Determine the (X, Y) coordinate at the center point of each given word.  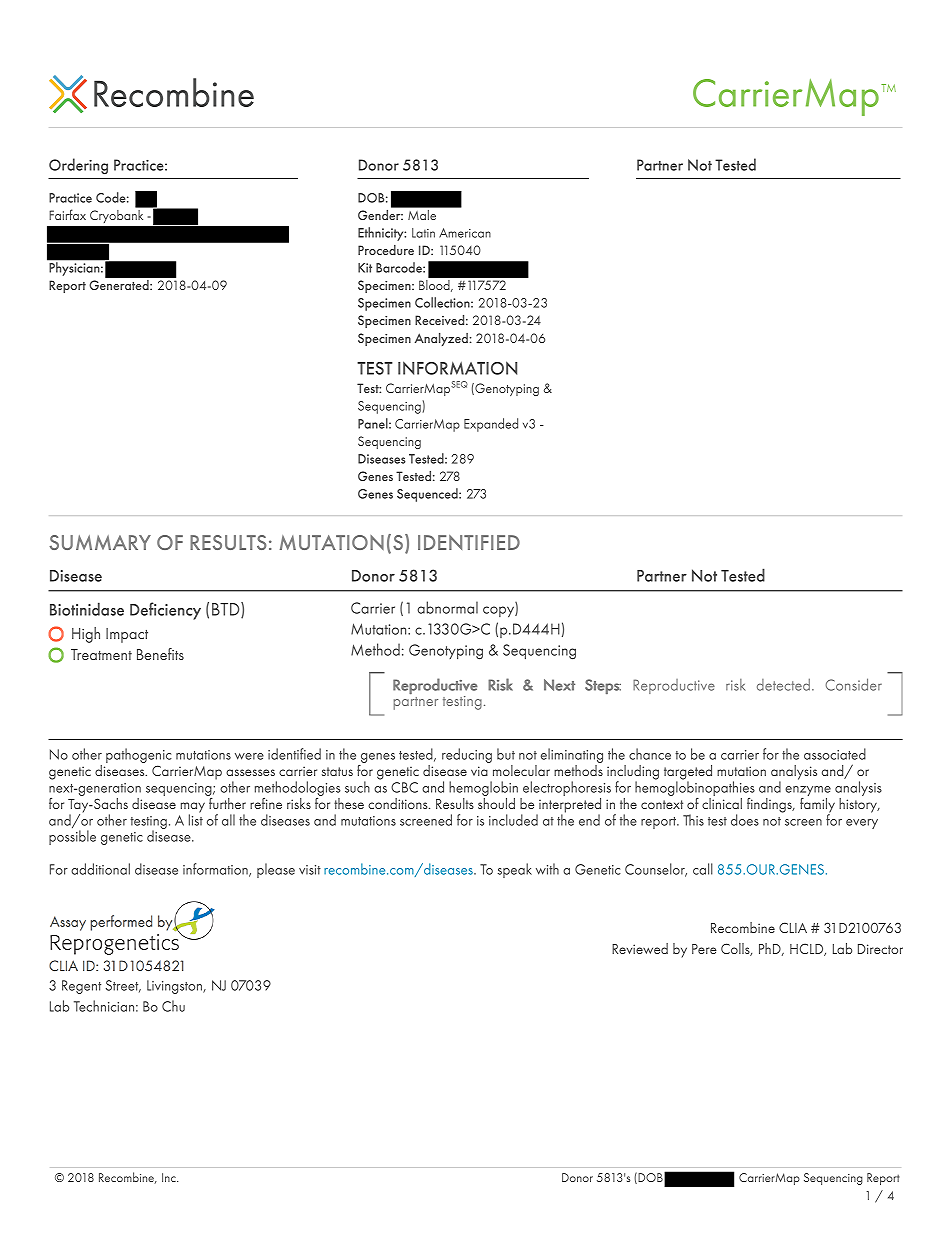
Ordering (78, 166)
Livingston (175, 987)
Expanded (491, 425)
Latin (423, 233)
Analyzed (441, 339)
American (465, 233)
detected (783, 684)
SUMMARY (100, 542)
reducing (467, 755)
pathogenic (139, 757)
